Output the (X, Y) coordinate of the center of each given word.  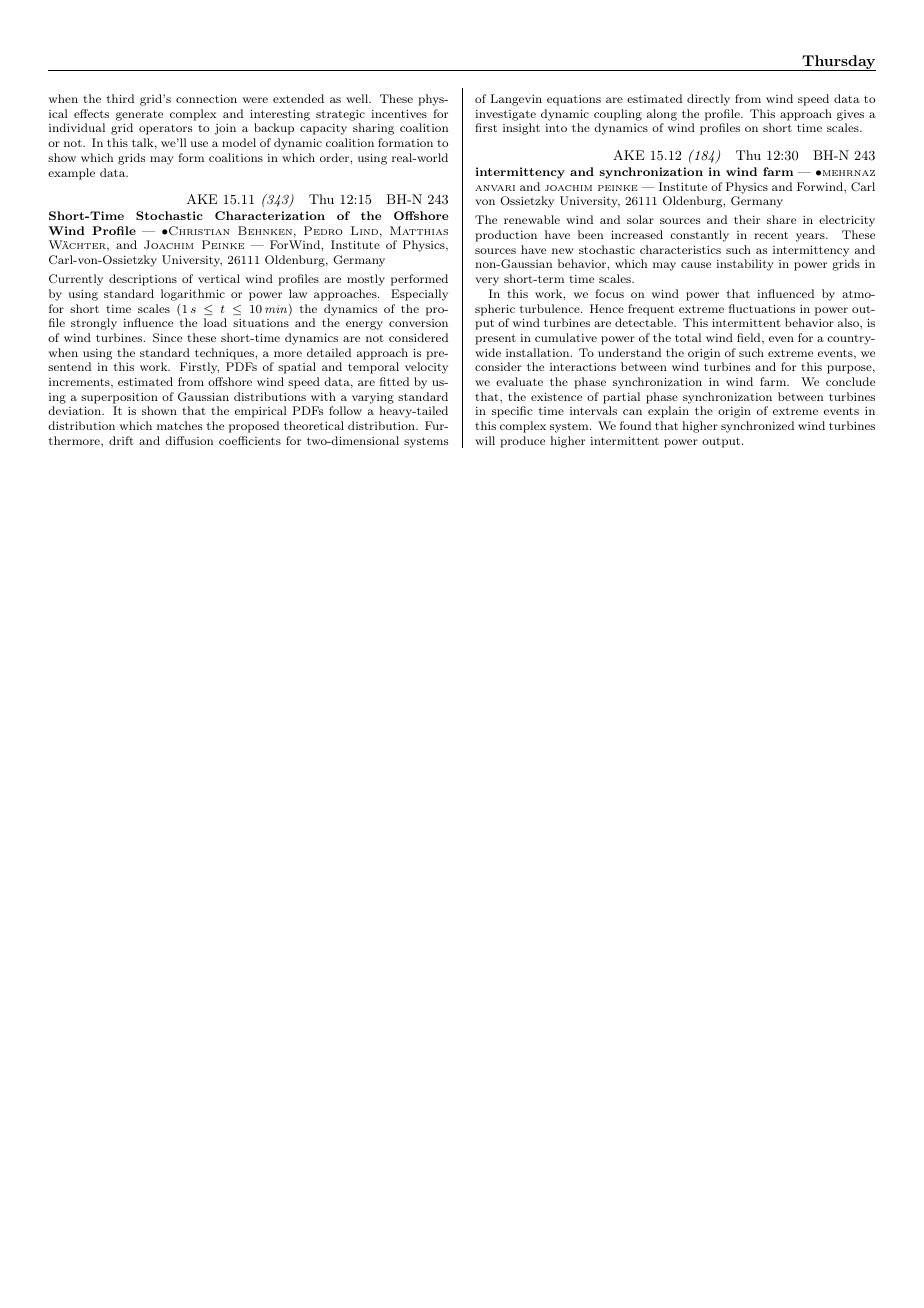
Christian (198, 230)
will (485, 440)
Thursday (838, 63)
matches (179, 425)
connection (206, 98)
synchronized (757, 427)
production (506, 236)
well (358, 98)
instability (745, 265)
